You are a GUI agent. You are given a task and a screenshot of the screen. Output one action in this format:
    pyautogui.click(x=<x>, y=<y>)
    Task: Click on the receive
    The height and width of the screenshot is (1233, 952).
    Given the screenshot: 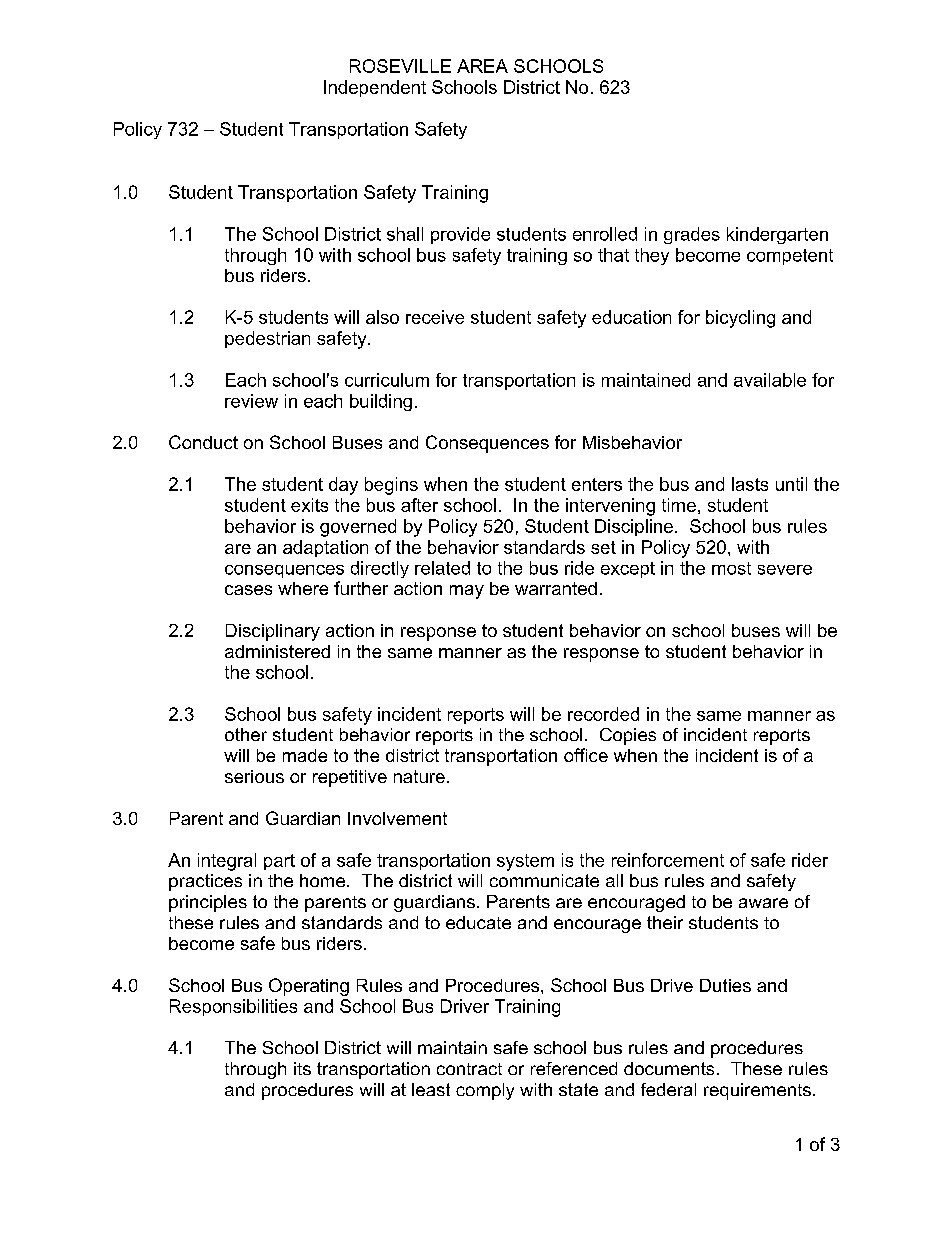 What is the action you would take?
    pyautogui.click(x=435, y=317)
